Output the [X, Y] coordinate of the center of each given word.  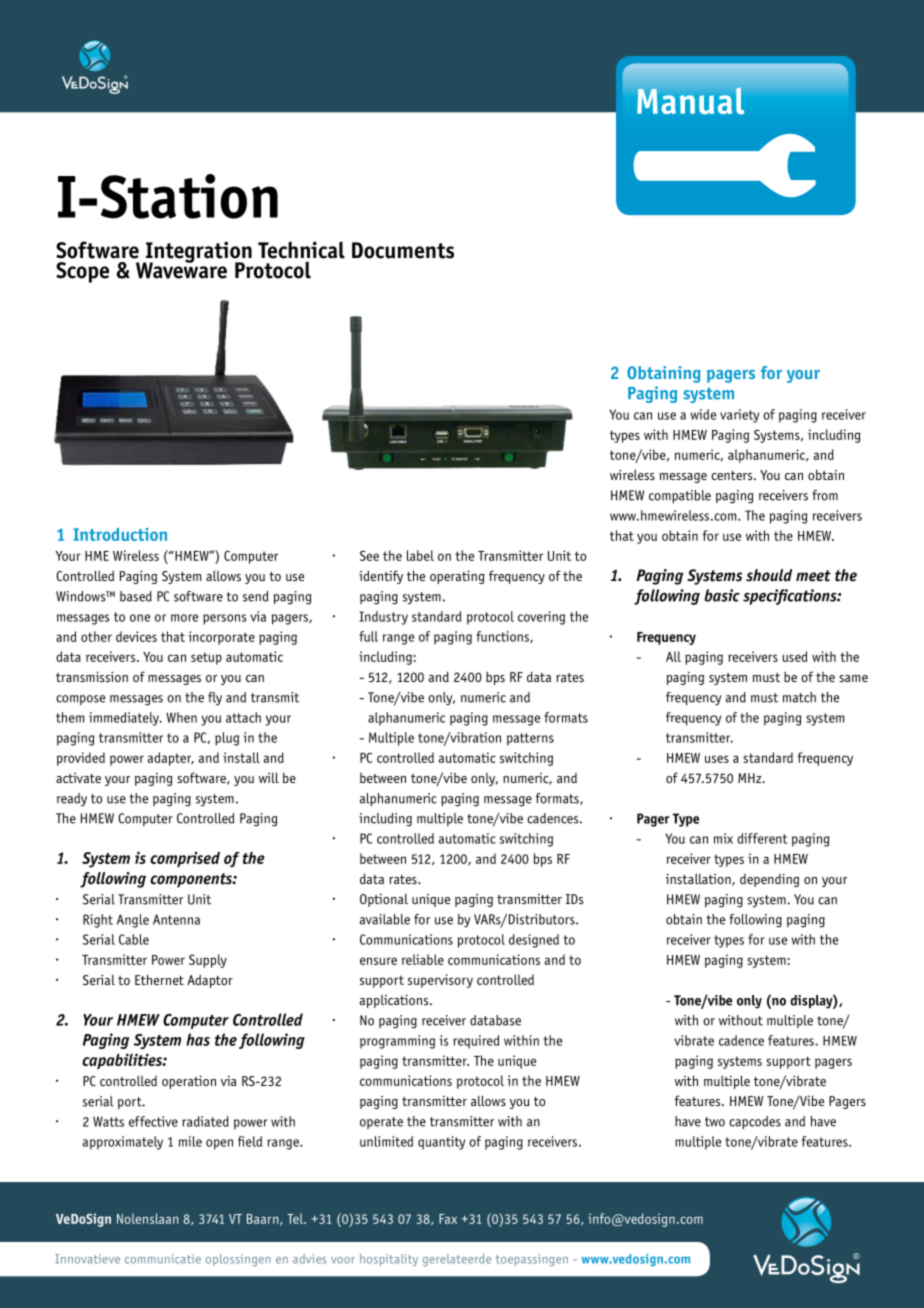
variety [739, 416]
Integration [197, 253]
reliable [423, 959]
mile [190, 1141]
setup [206, 658]
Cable [134, 939]
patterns [530, 739]
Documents [403, 250]
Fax [448, 1219]
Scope [82, 272]
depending [769, 880]
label [420, 555]
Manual [690, 100]
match [799, 697]
